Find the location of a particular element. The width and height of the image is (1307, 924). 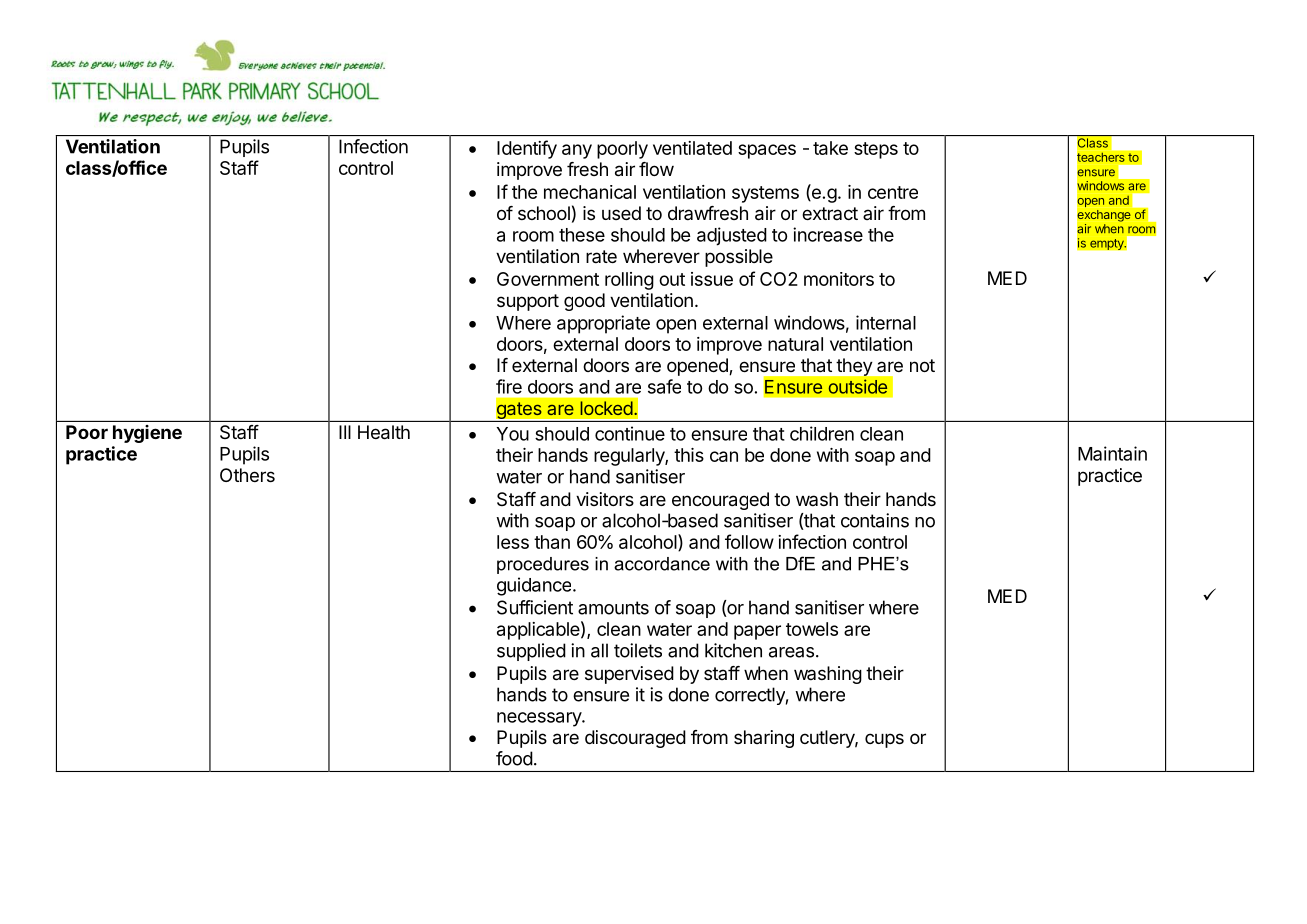

flow is located at coordinates (656, 169).
